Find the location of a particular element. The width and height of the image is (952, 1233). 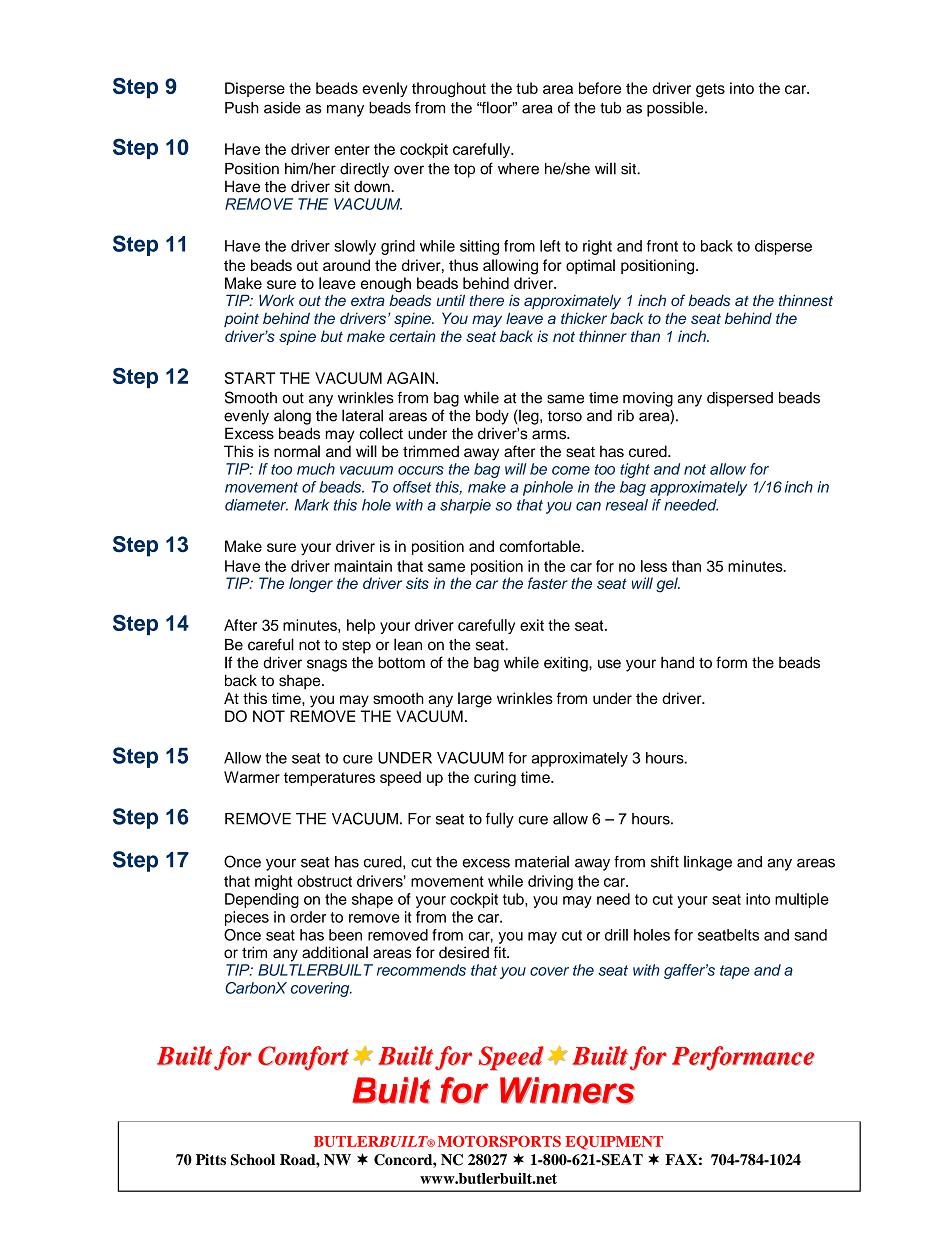

School is located at coordinates (253, 1160).
